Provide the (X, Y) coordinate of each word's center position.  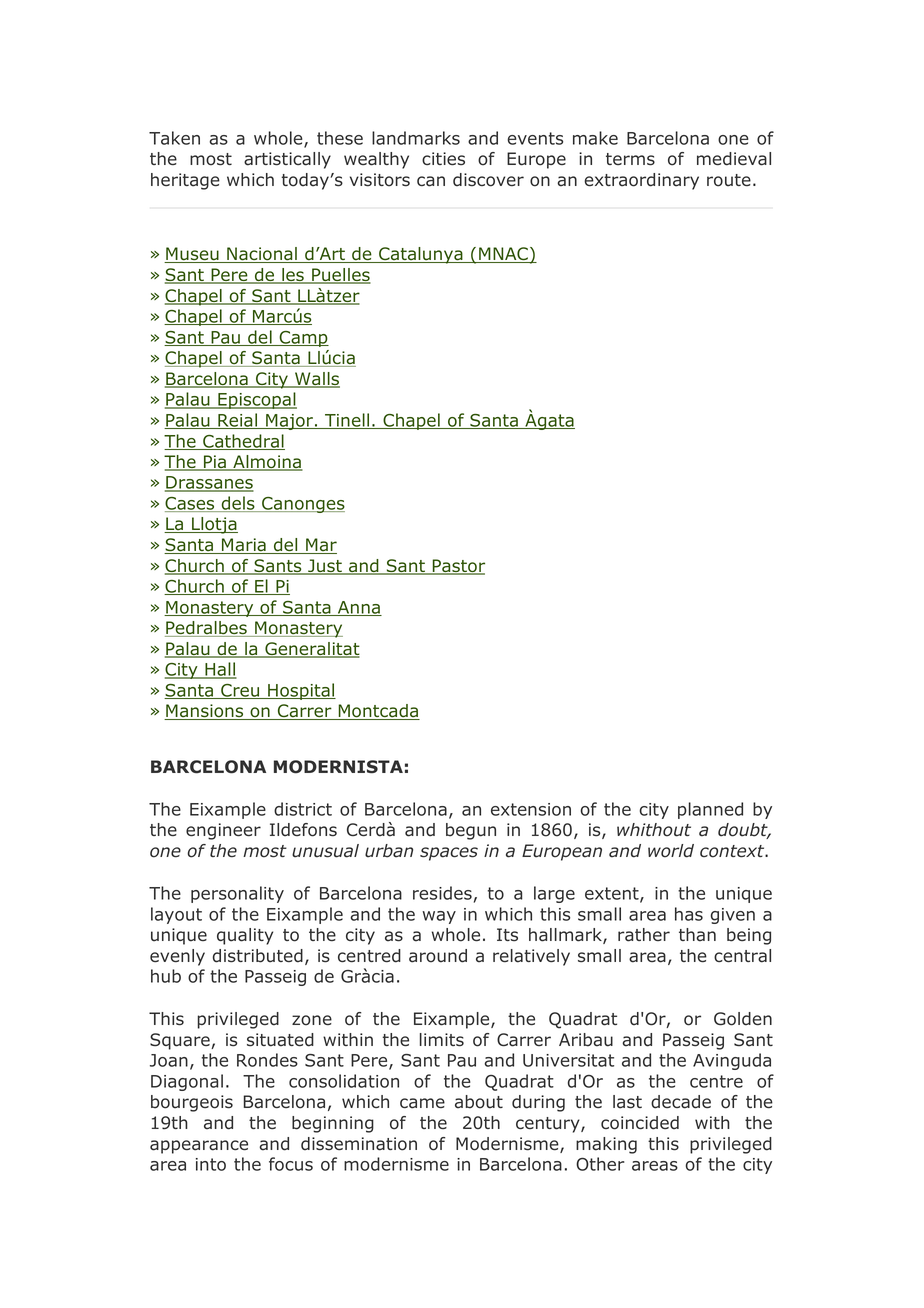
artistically (287, 160)
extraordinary (641, 181)
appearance (199, 1147)
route (729, 180)
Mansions (205, 712)
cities (443, 159)
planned (710, 810)
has (689, 914)
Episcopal (256, 400)
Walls (316, 380)
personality (237, 894)
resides (442, 893)
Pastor (457, 567)
